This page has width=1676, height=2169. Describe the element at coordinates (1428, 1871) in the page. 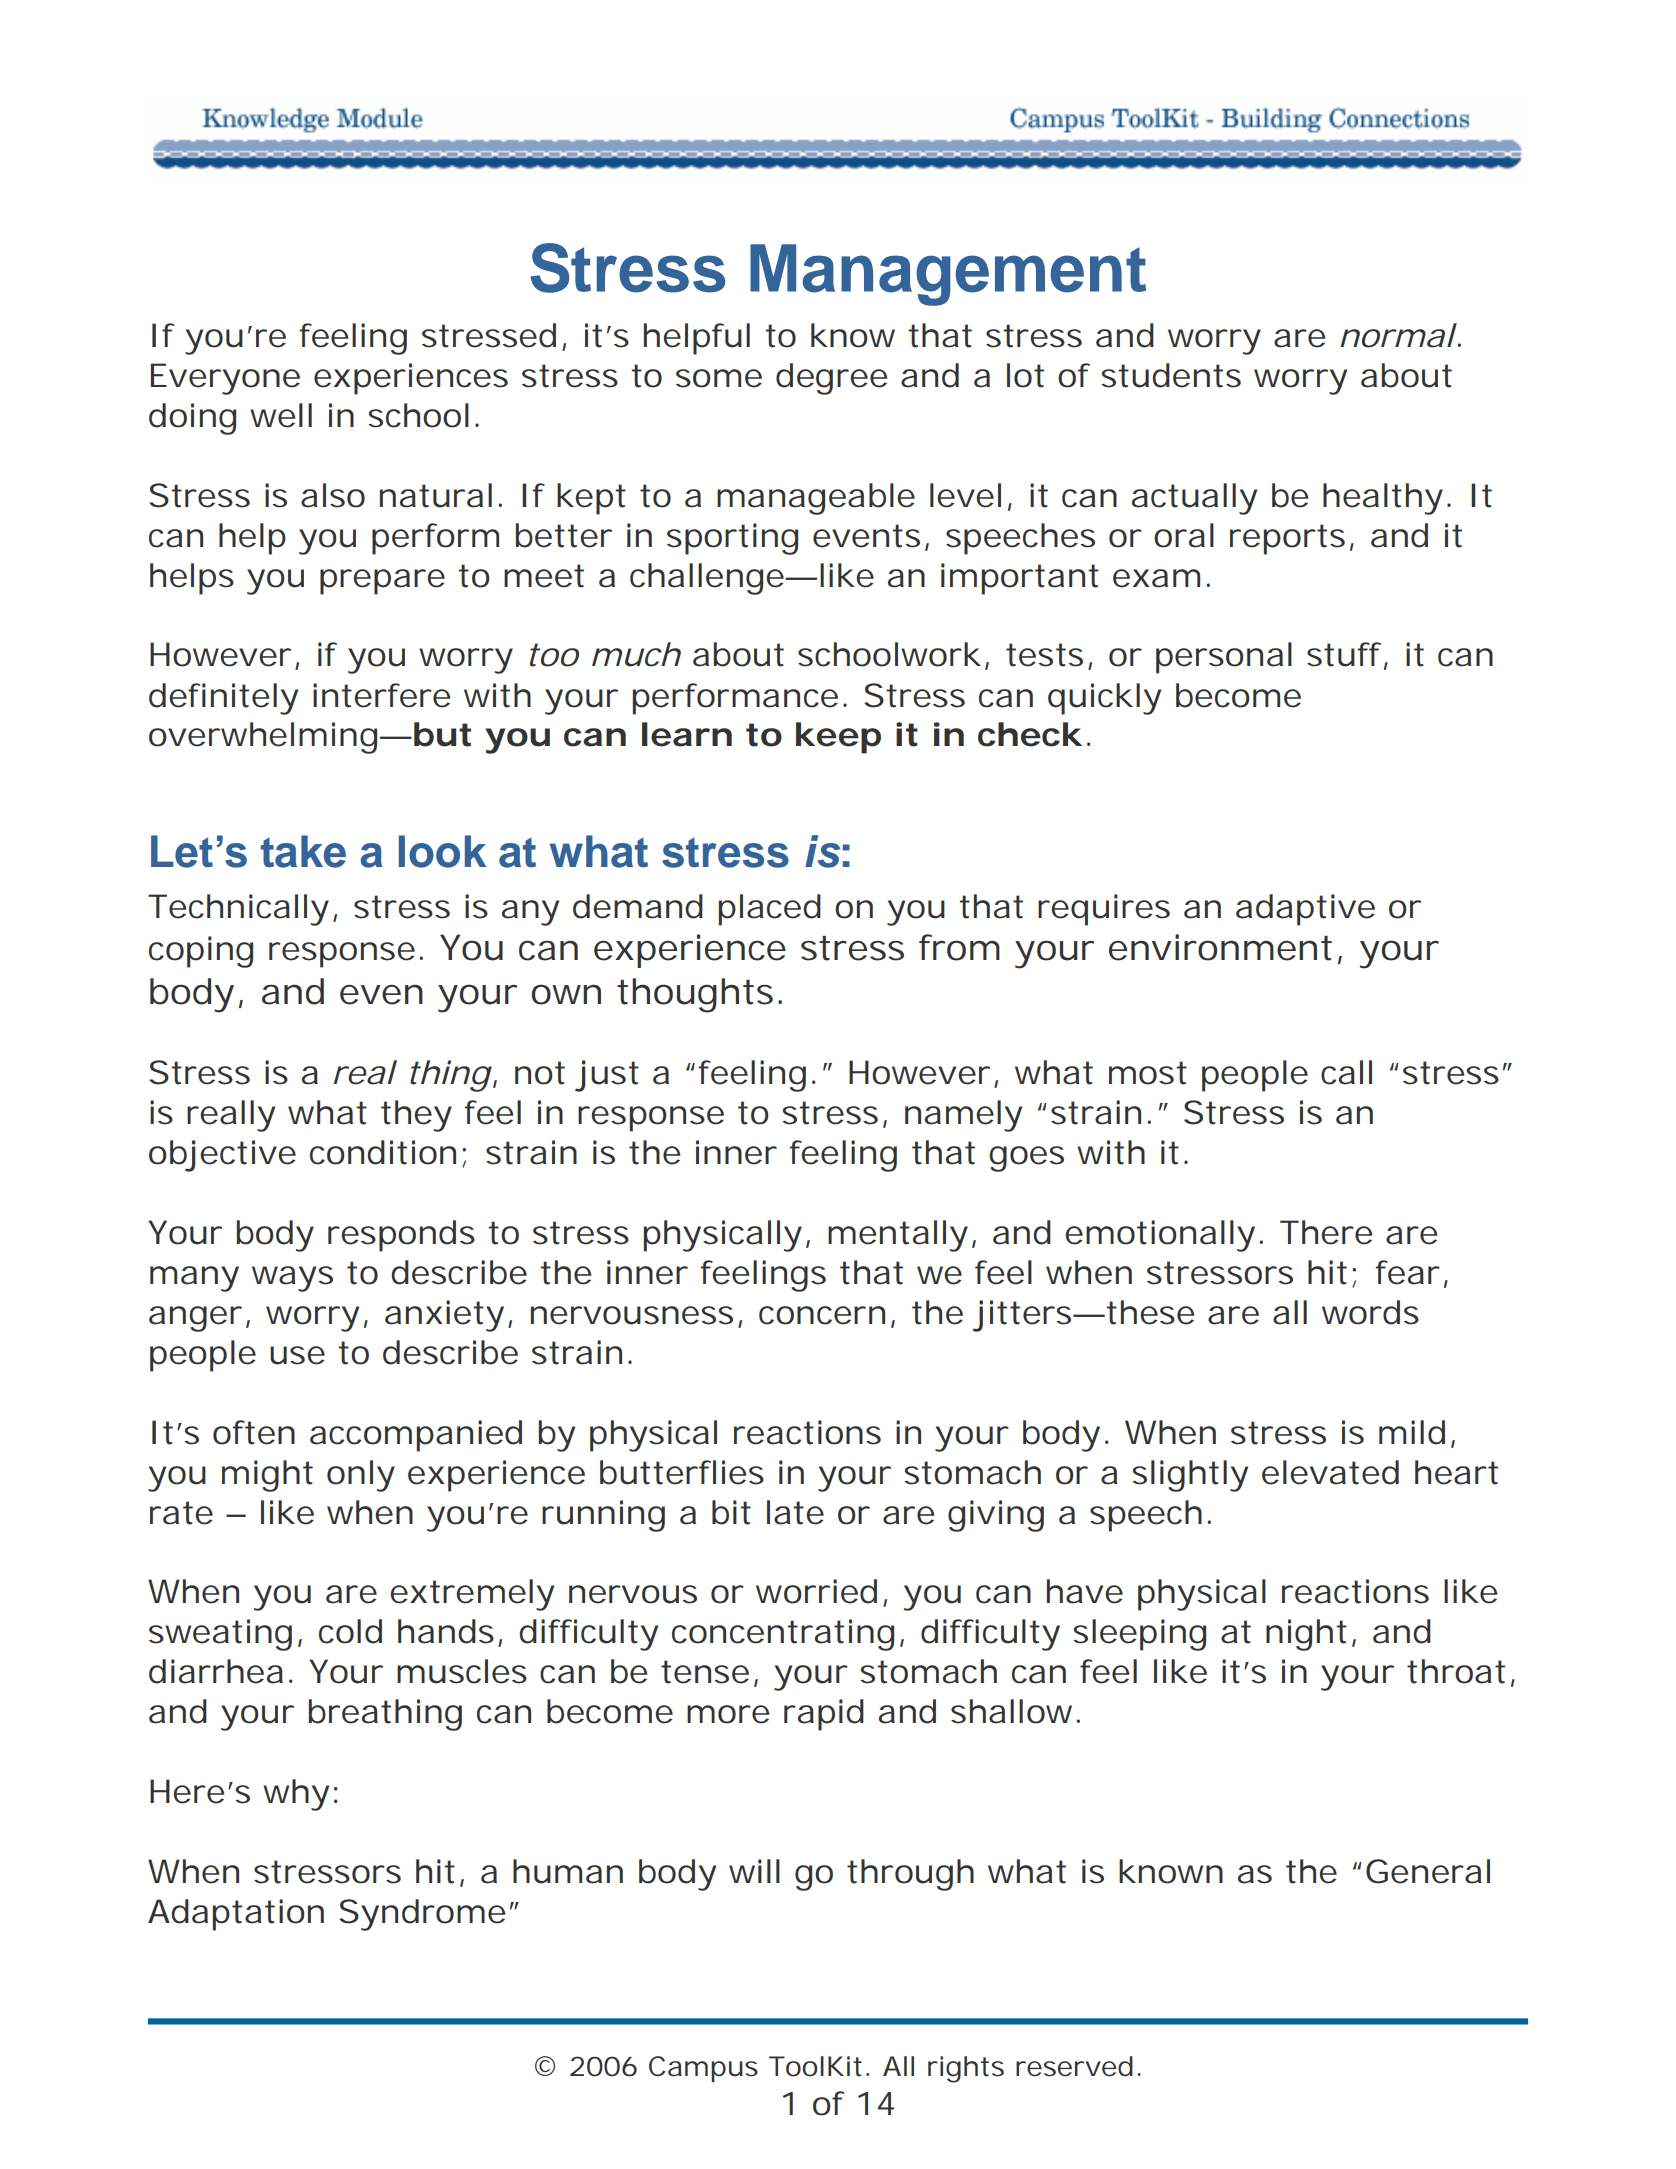

I see `General` at that location.
